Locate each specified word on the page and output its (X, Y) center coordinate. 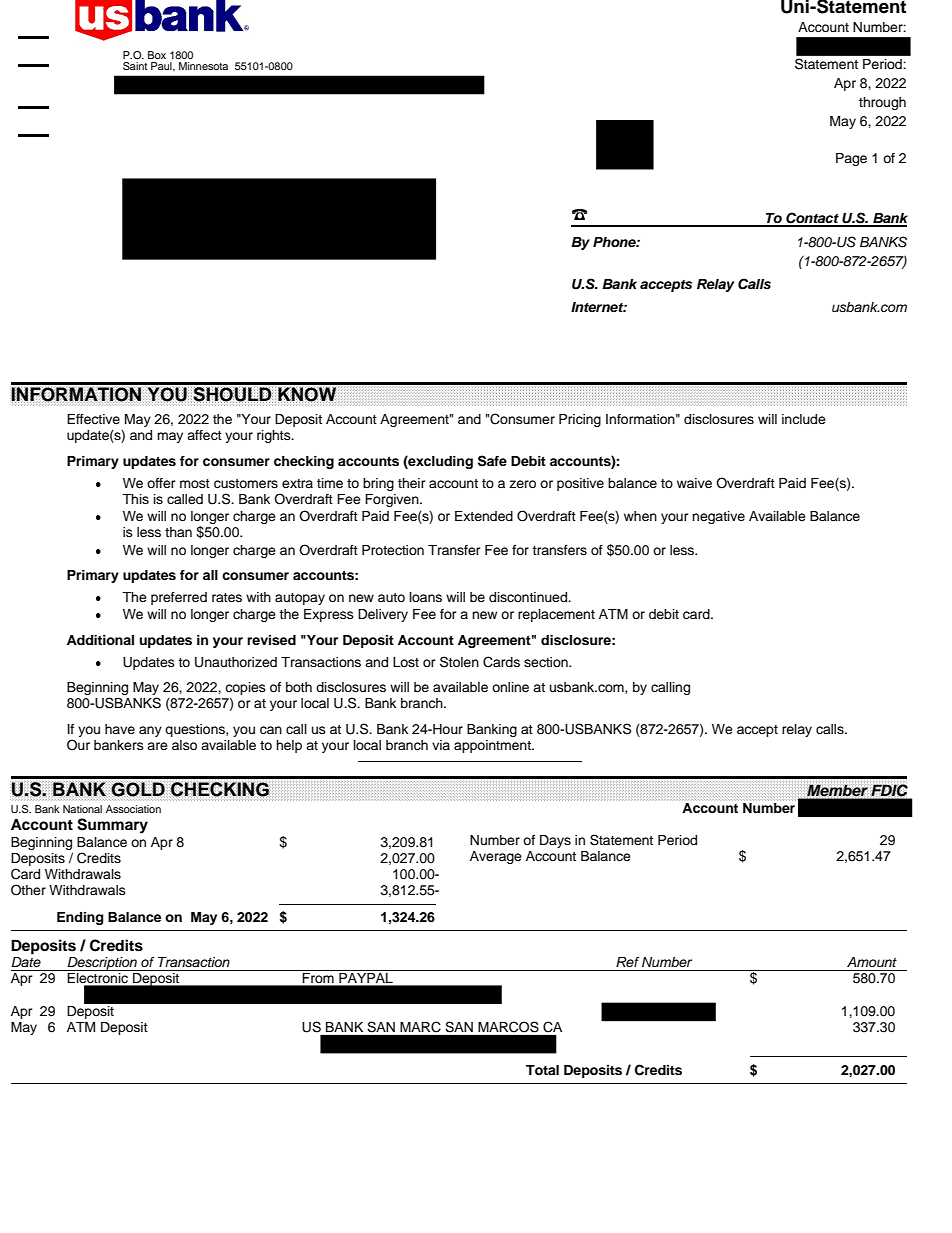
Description (102, 964)
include (804, 419)
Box (157, 55)
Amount (872, 962)
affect (204, 435)
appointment (493, 746)
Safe (492, 461)
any (150, 731)
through (882, 103)
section (547, 662)
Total (542, 1070)
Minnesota (203, 66)
